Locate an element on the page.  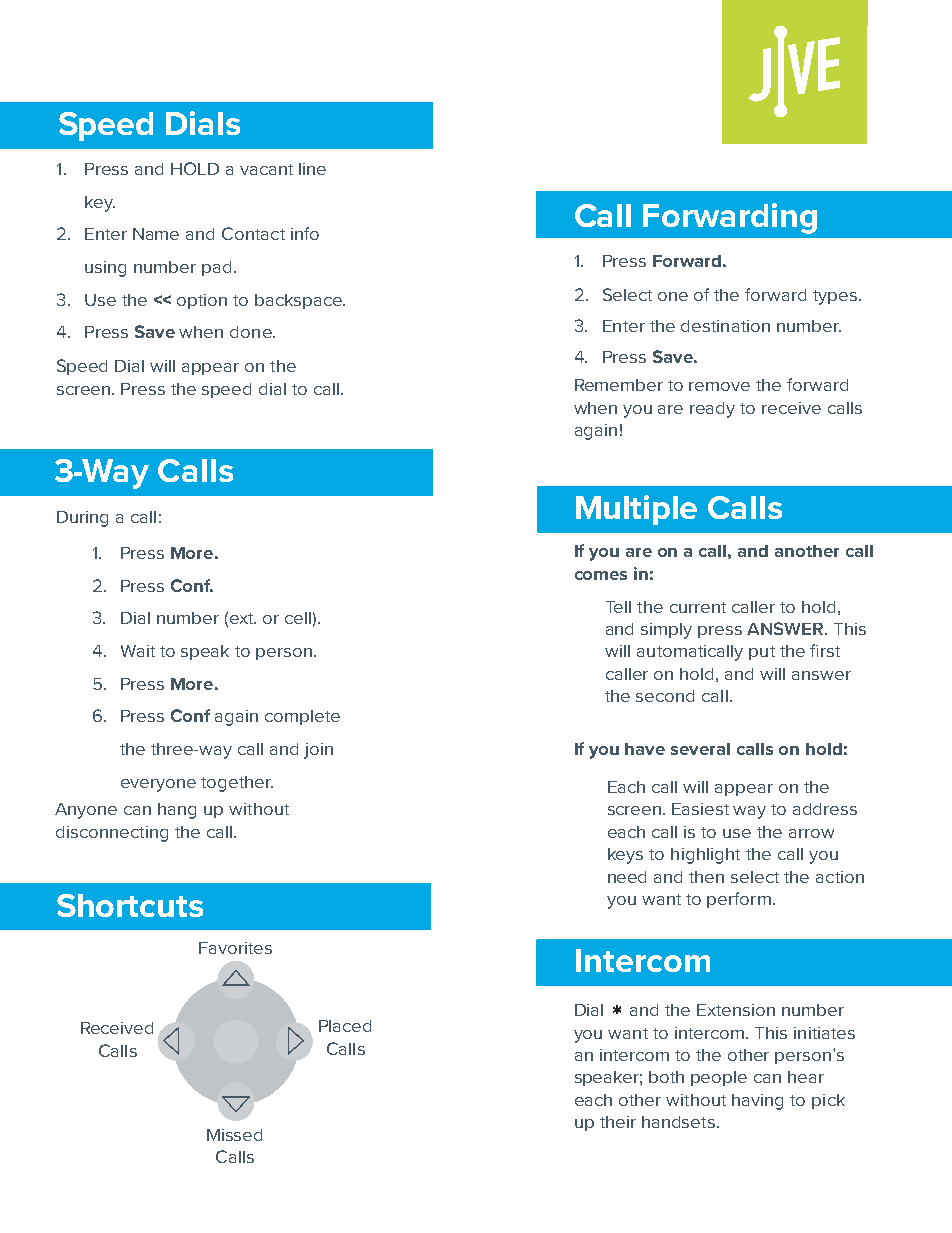
Remember is located at coordinates (619, 385).
